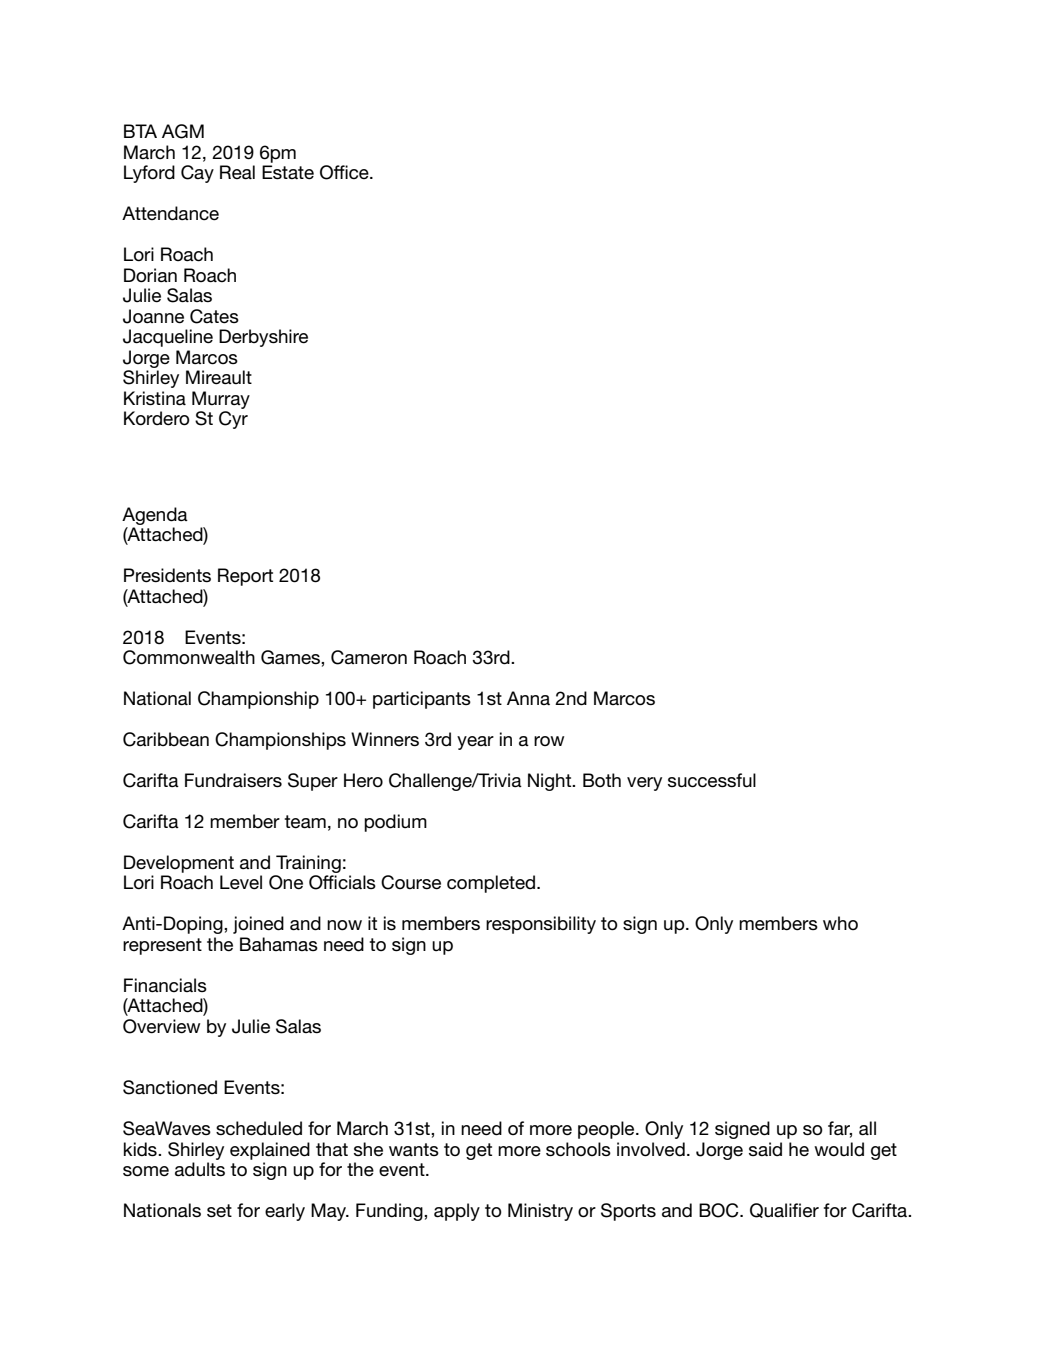  I want to click on successful, so click(712, 780).
